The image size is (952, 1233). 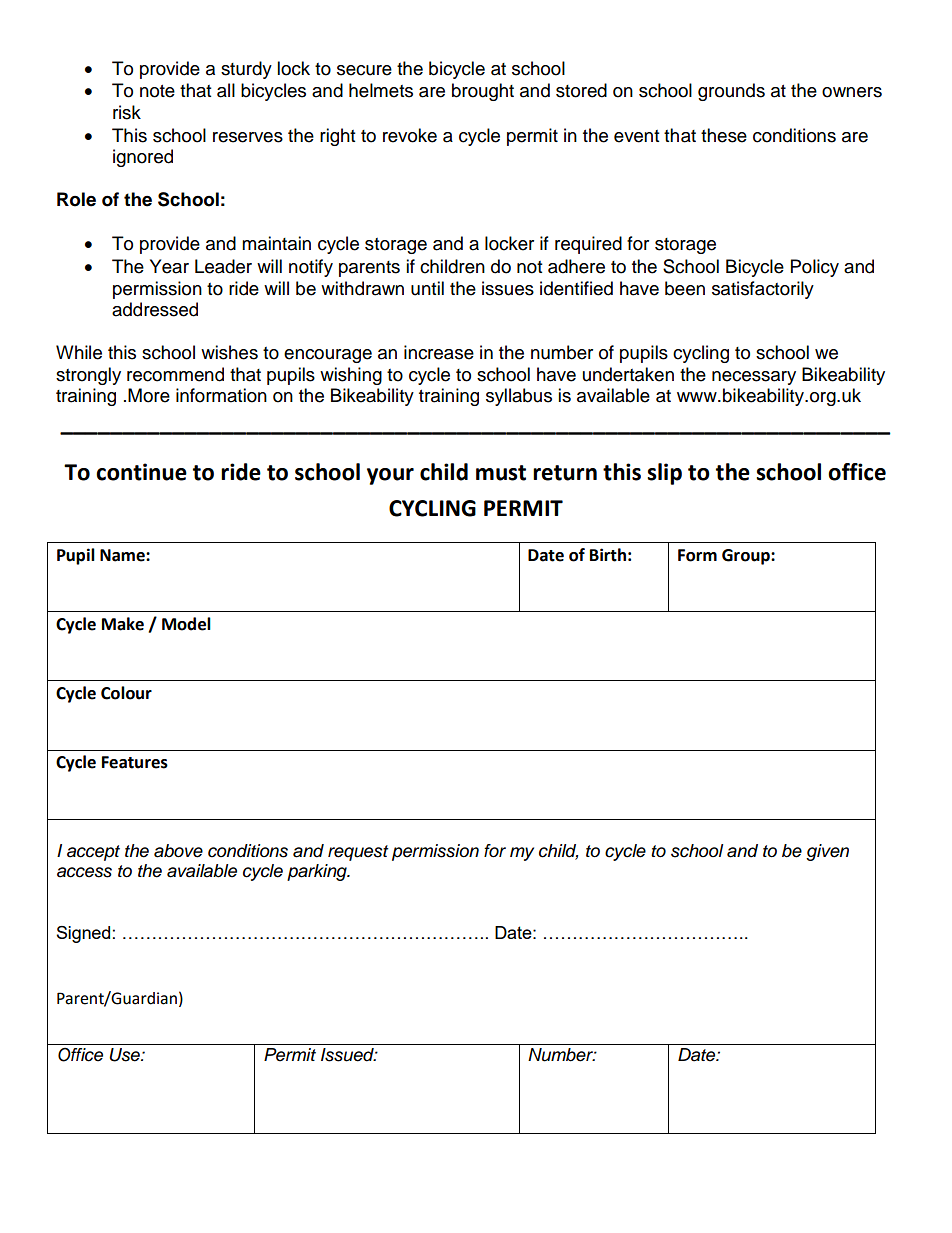 I want to click on grounds, so click(x=731, y=92).
